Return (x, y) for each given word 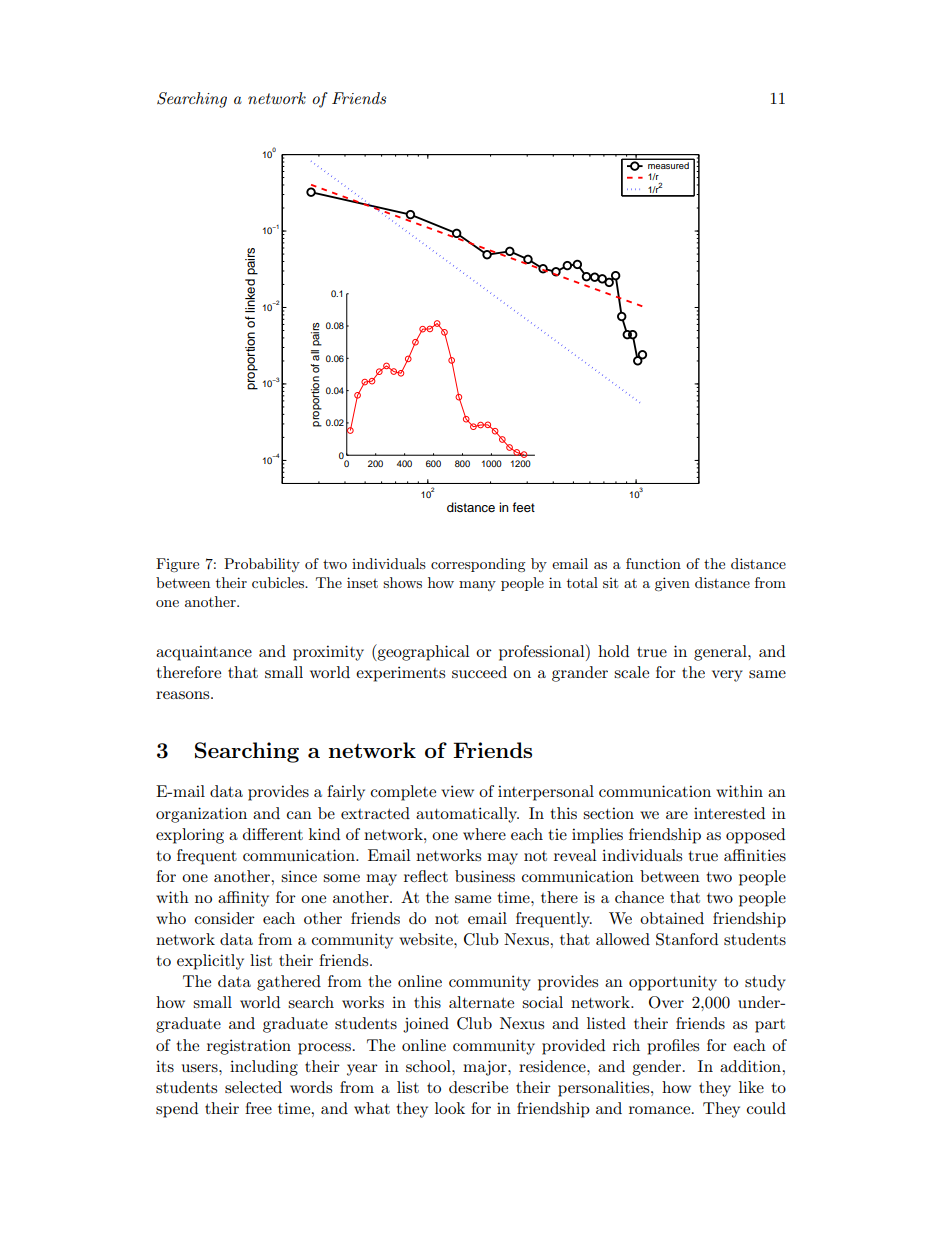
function (653, 563)
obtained (672, 918)
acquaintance (204, 653)
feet (523, 507)
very (727, 676)
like (751, 1087)
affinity (243, 899)
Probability (262, 565)
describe (478, 1087)
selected (253, 1087)
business (485, 876)
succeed (479, 672)
